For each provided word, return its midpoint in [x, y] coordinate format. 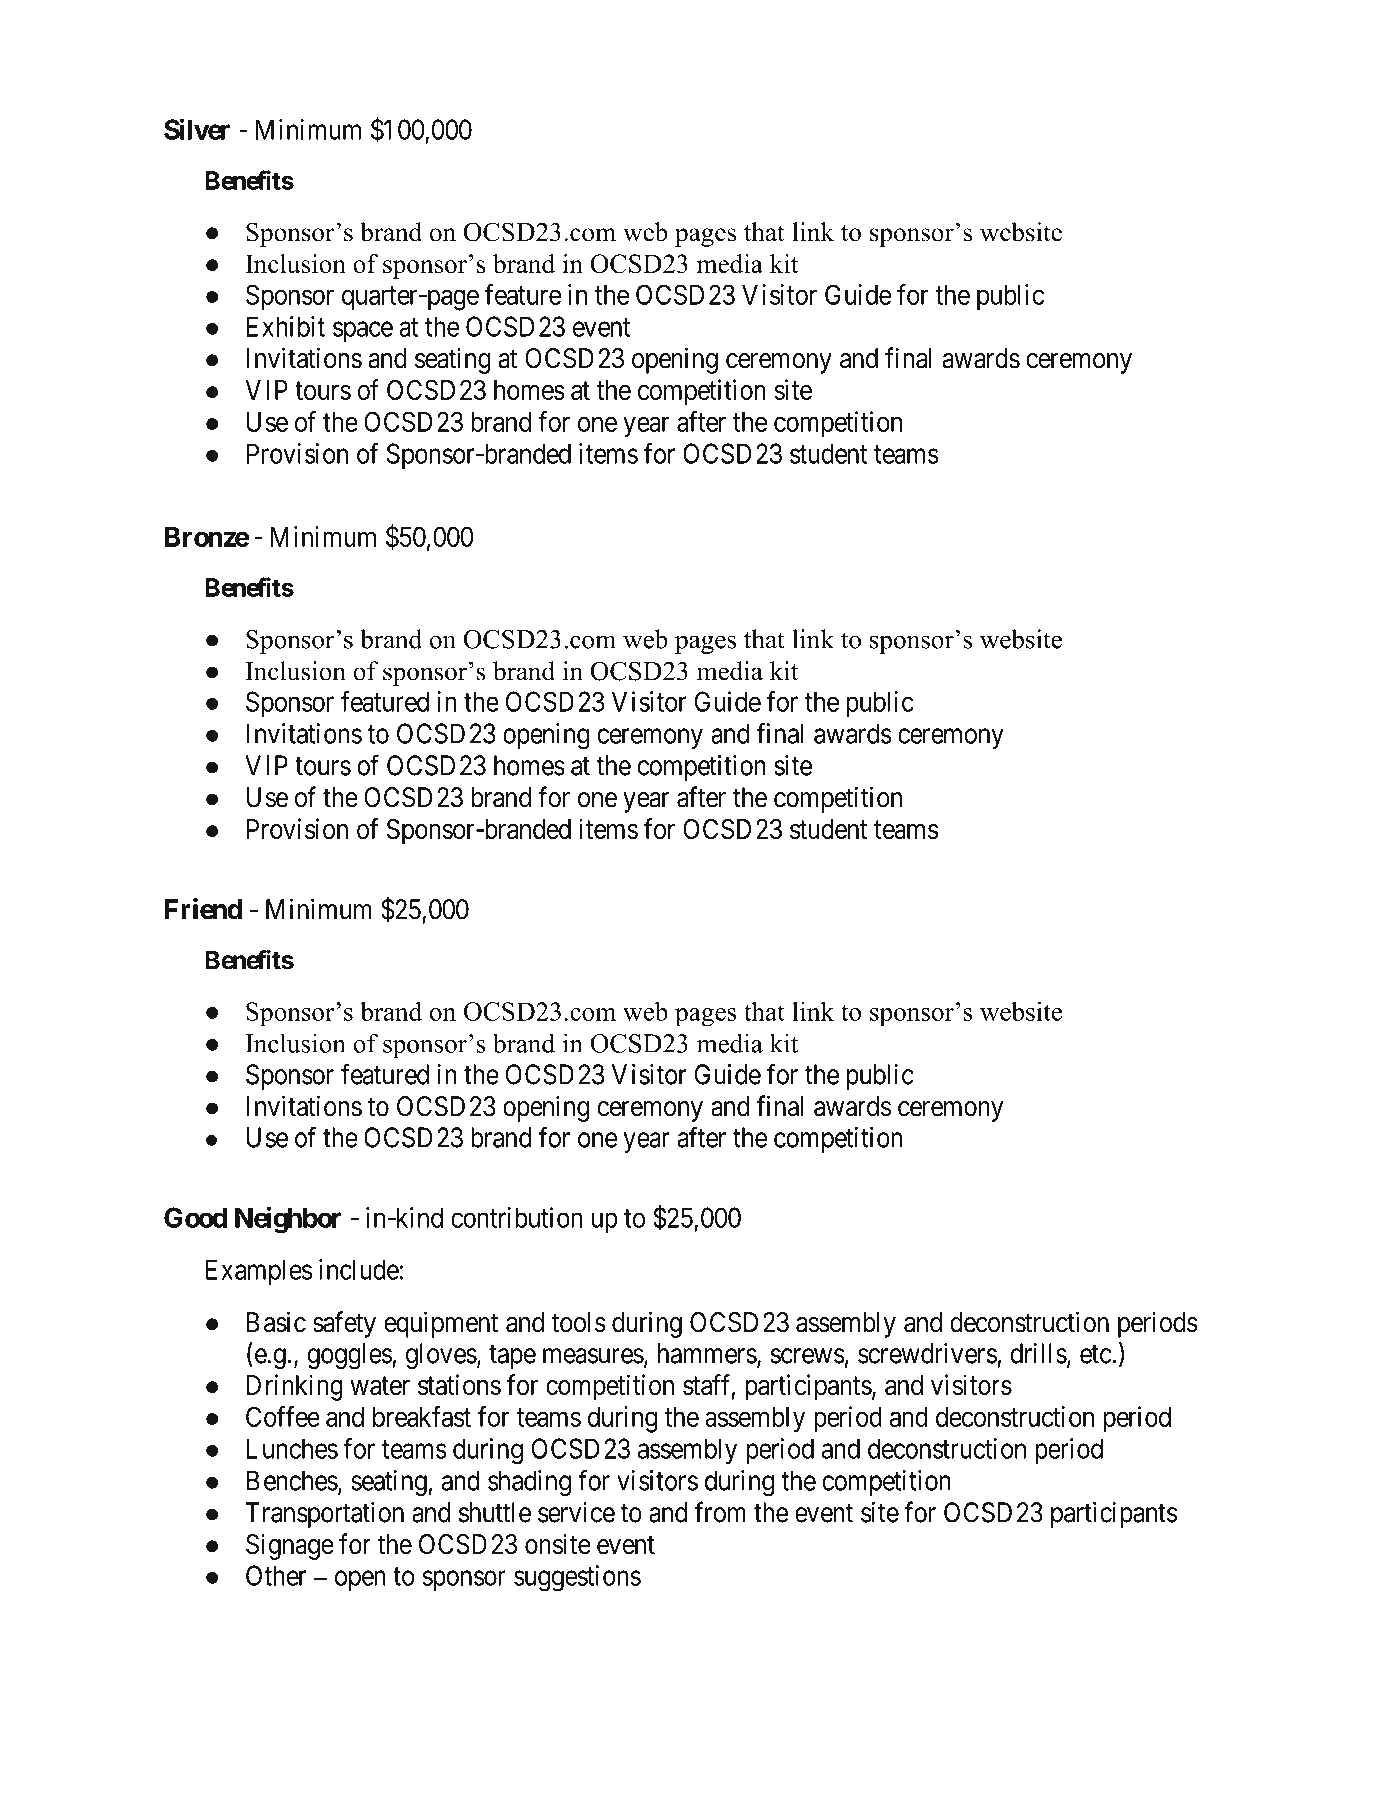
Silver [197, 129]
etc [1096, 1354]
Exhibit [286, 326]
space [363, 331]
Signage [290, 1546]
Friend [203, 909]
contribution [516, 1217]
